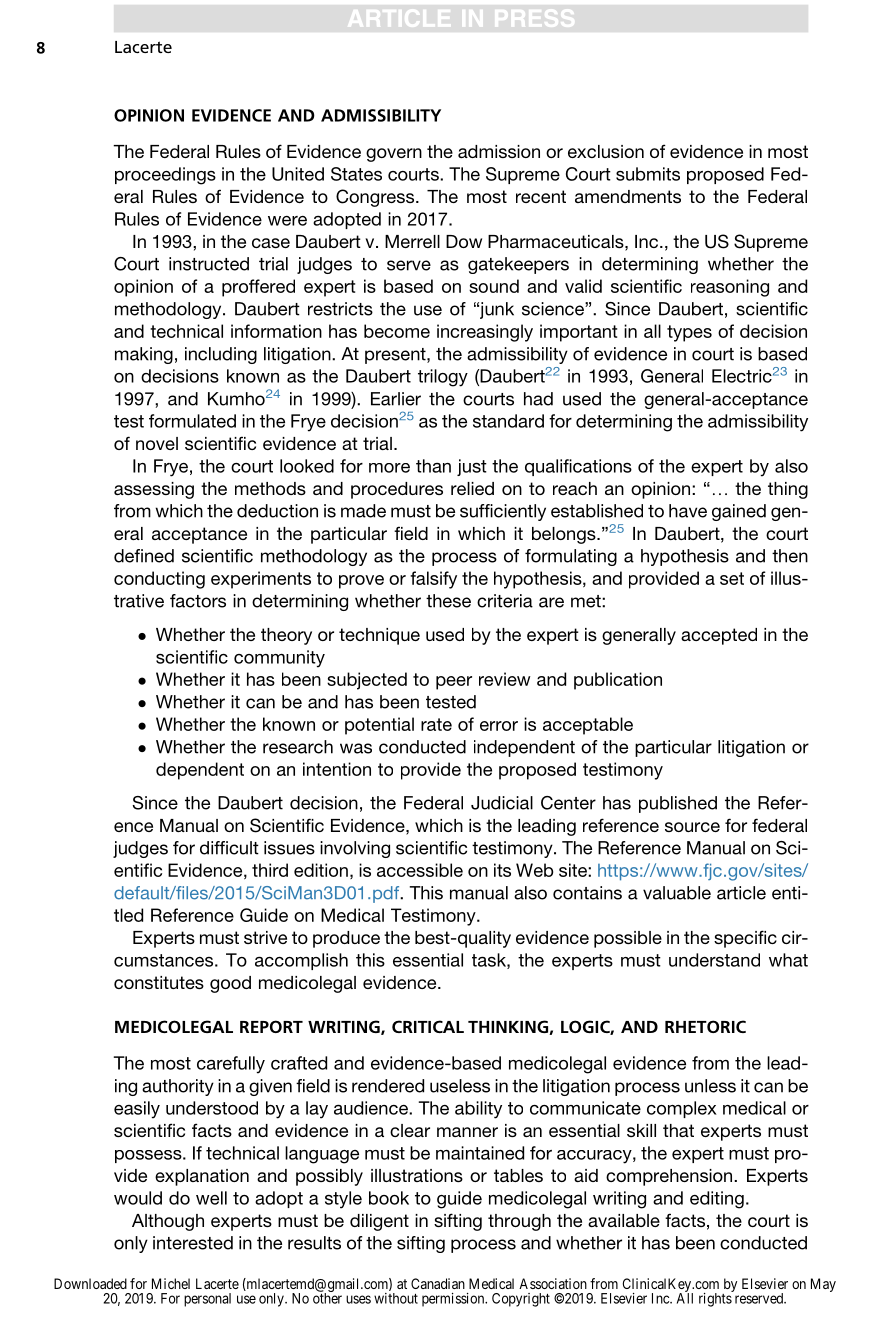 The width and height of the screenshot is (886, 1328). What do you see at coordinates (165, 176) in the screenshot?
I see `proceedings` at bounding box center [165, 176].
